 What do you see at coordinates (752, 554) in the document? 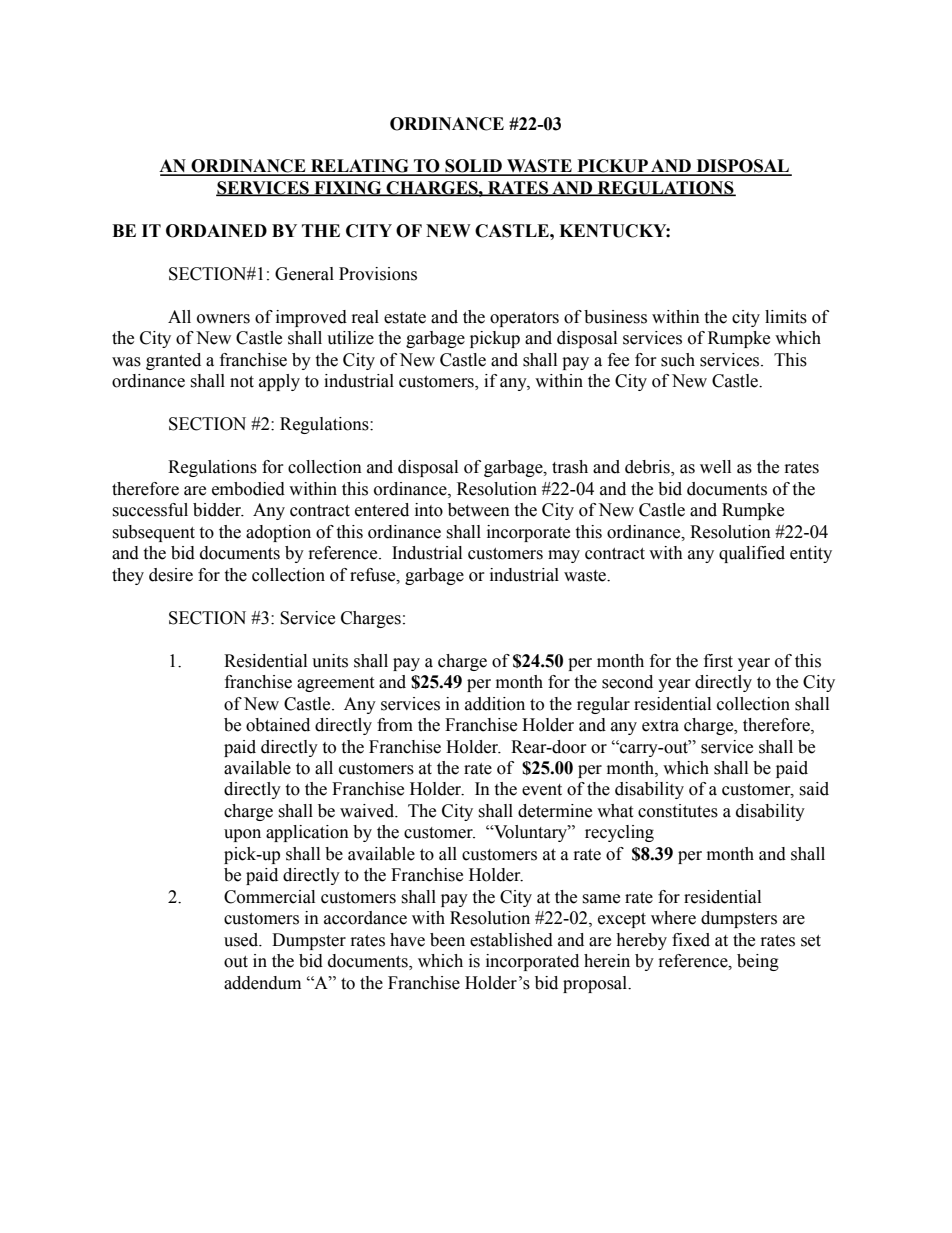
I see `qualified` at bounding box center [752, 554].
